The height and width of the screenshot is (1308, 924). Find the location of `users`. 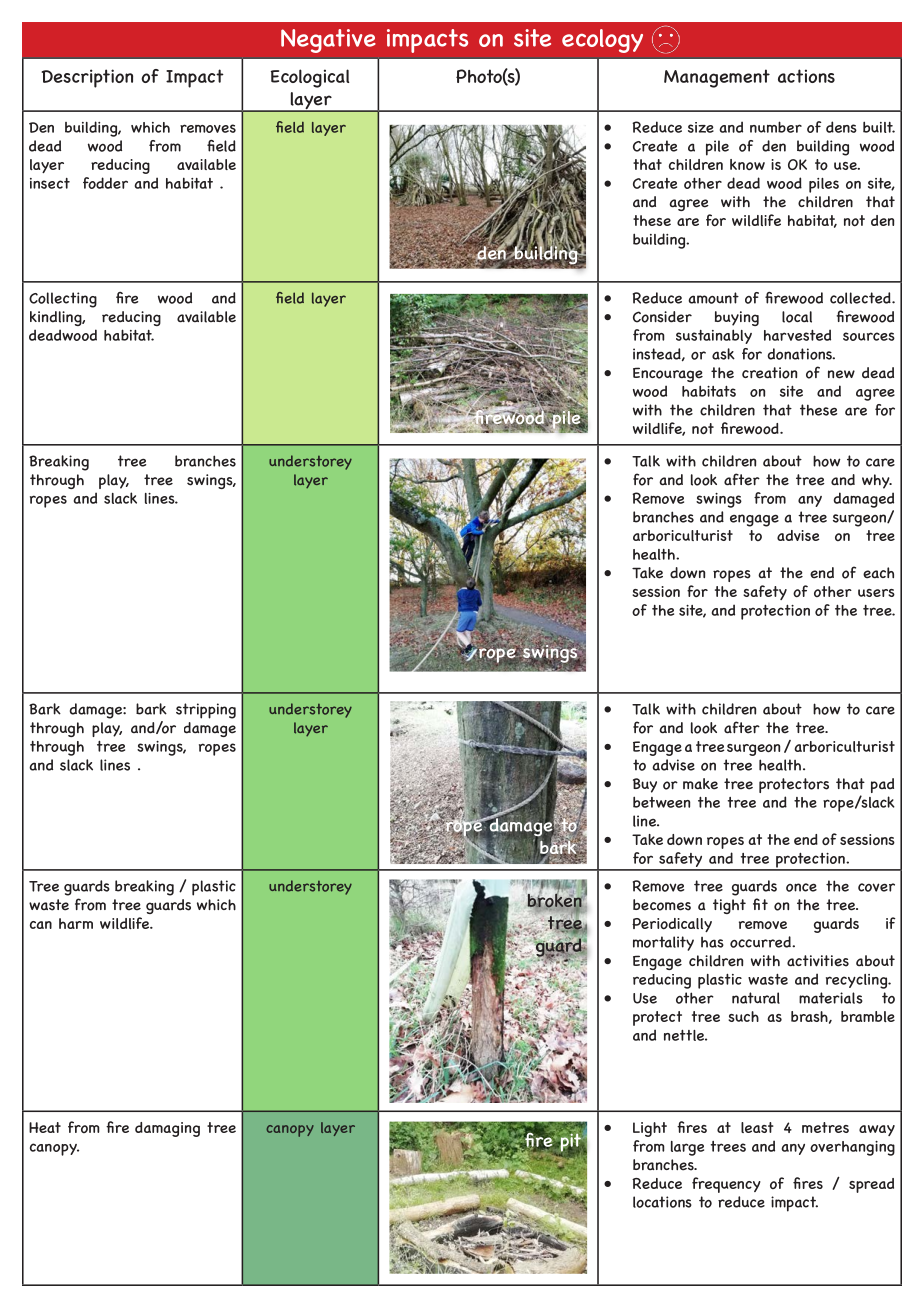

users is located at coordinates (876, 593).
